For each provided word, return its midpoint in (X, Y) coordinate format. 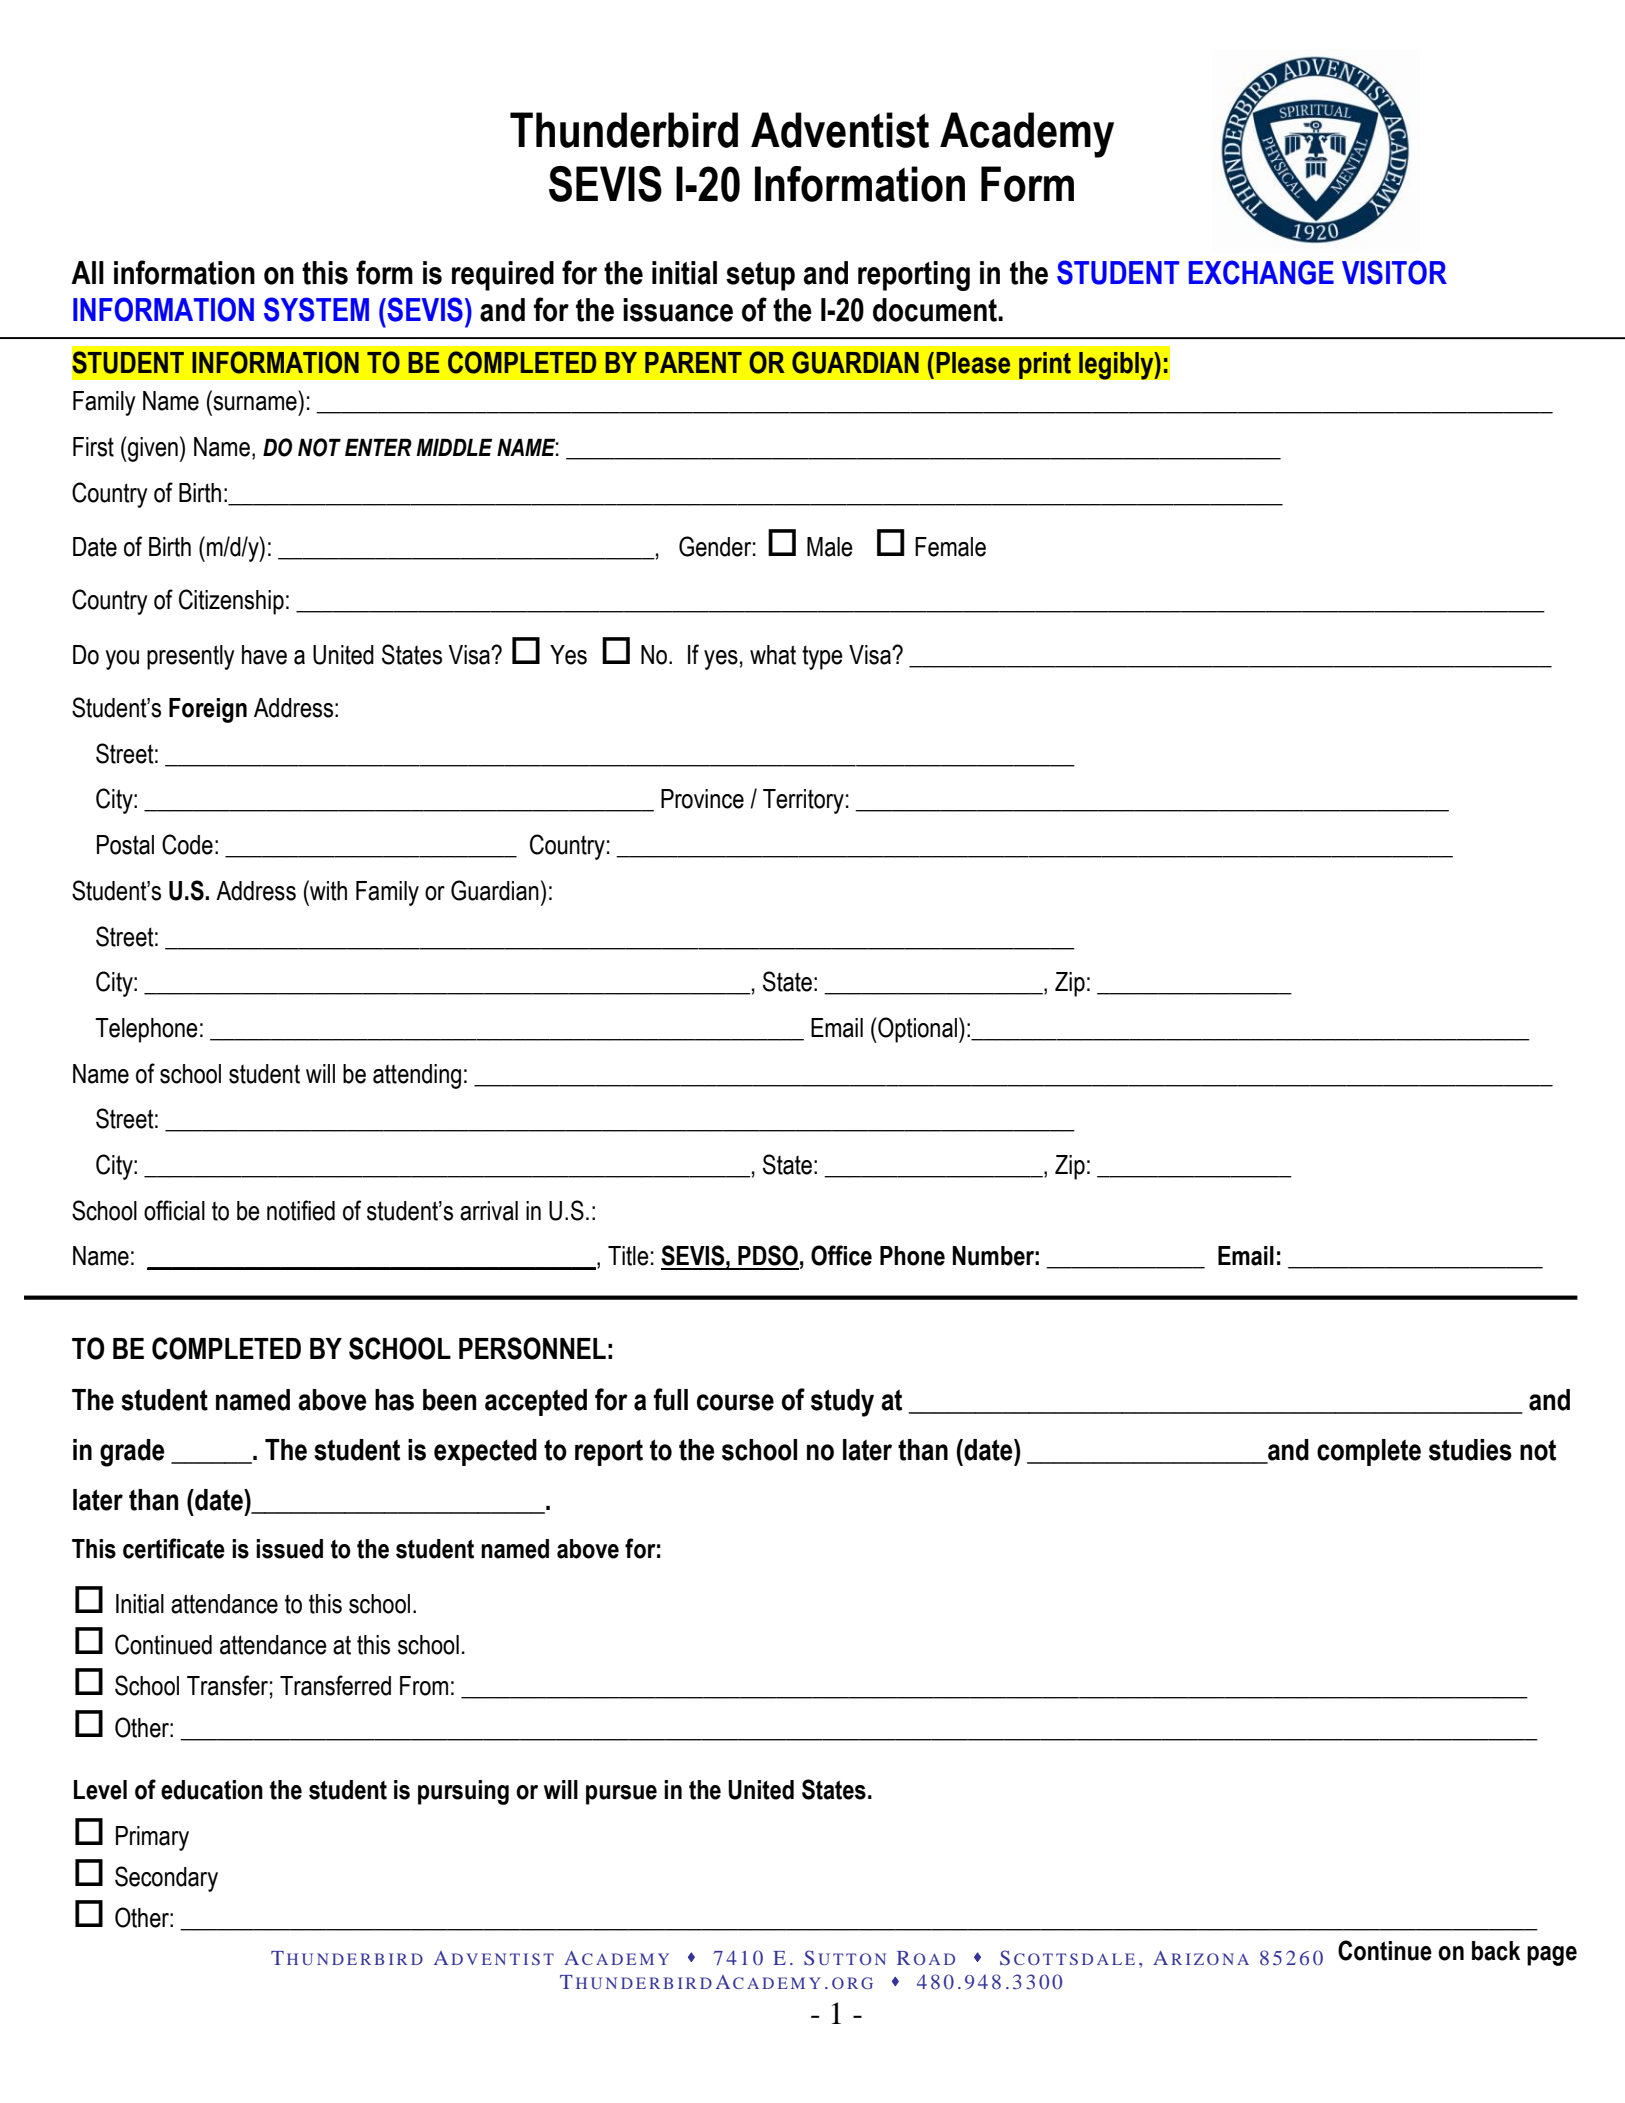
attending (417, 1076)
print (1045, 365)
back (1496, 1951)
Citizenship (231, 602)
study (842, 1403)
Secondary (166, 1879)
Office (841, 1255)
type (822, 657)
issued (289, 1549)
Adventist (840, 130)
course (735, 1402)
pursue (621, 1795)
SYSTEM (316, 309)
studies (1470, 1450)
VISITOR (1394, 272)
